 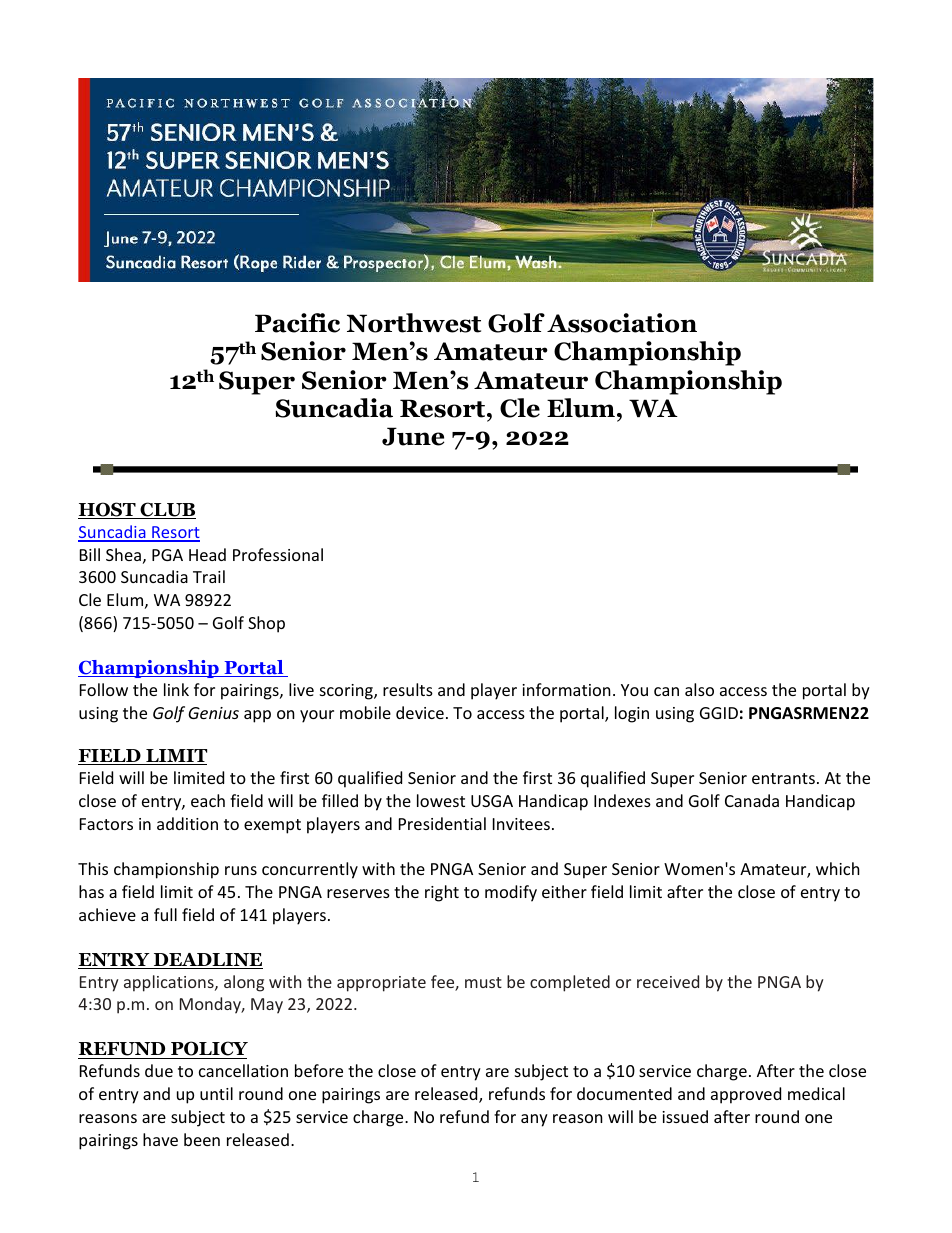 I want to click on any, so click(x=534, y=1120).
